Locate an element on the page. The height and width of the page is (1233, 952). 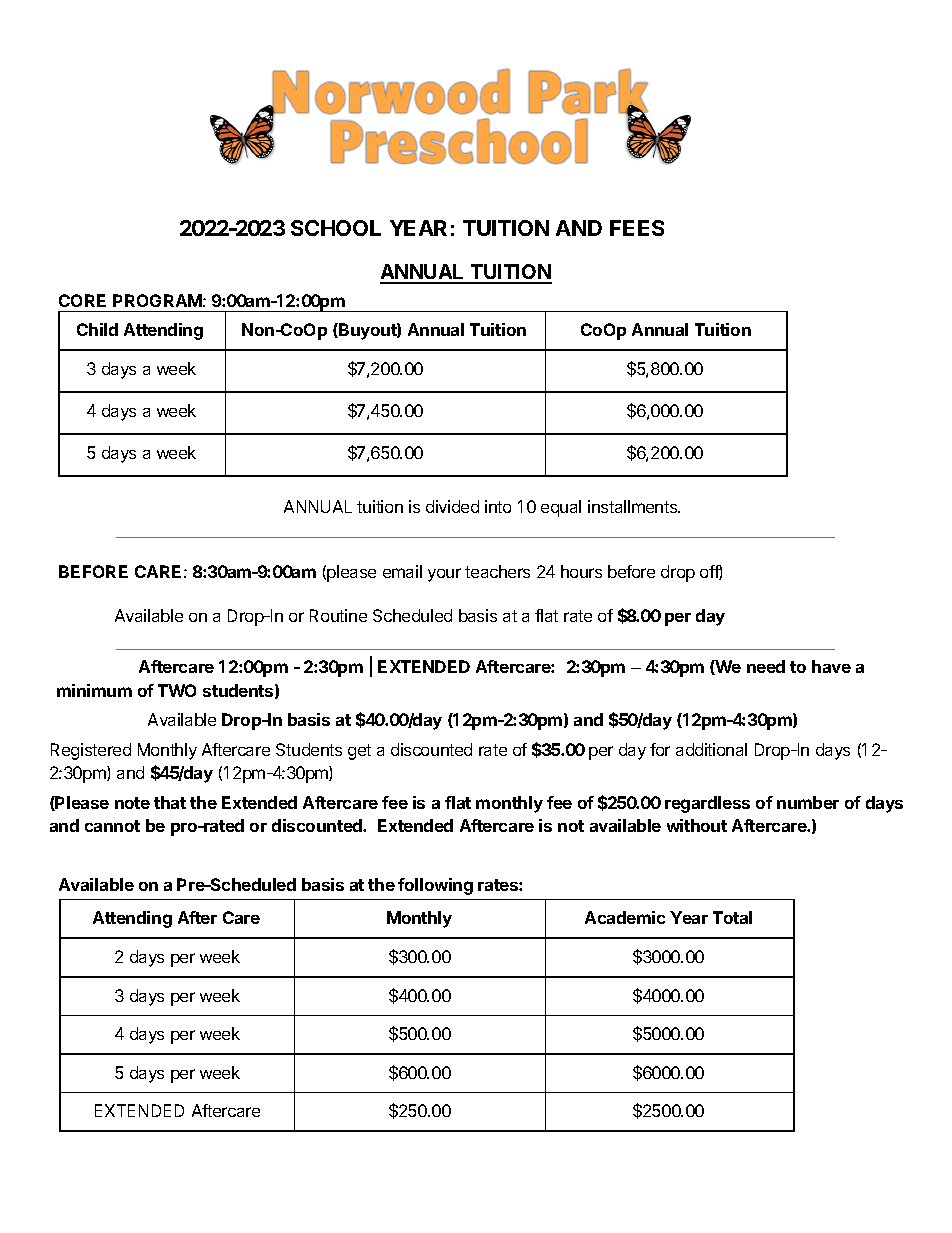
your is located at coordinates (444, 575).
